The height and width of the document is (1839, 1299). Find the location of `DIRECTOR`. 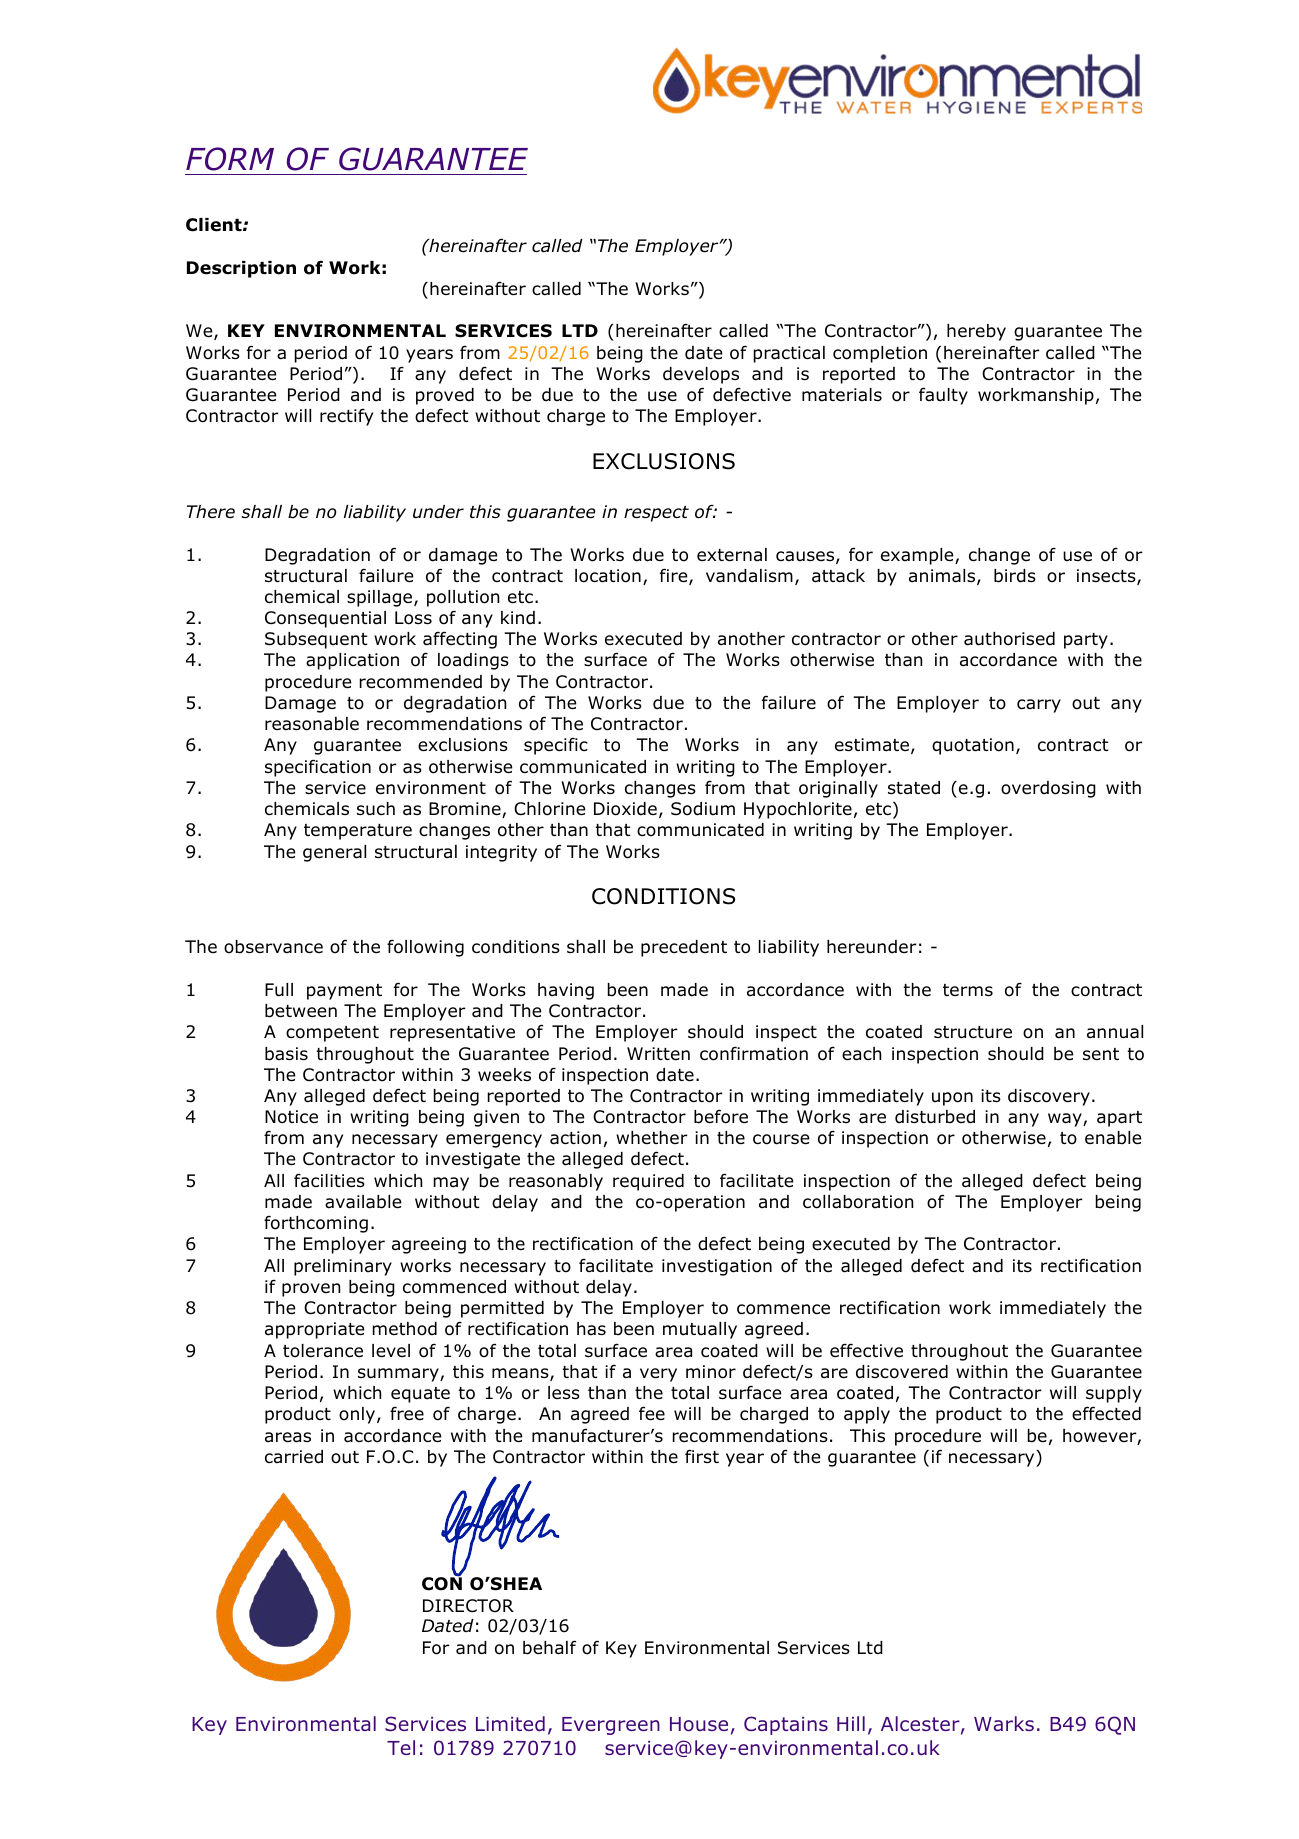

DIRECTOR is located at coordinates (468, 1606).
